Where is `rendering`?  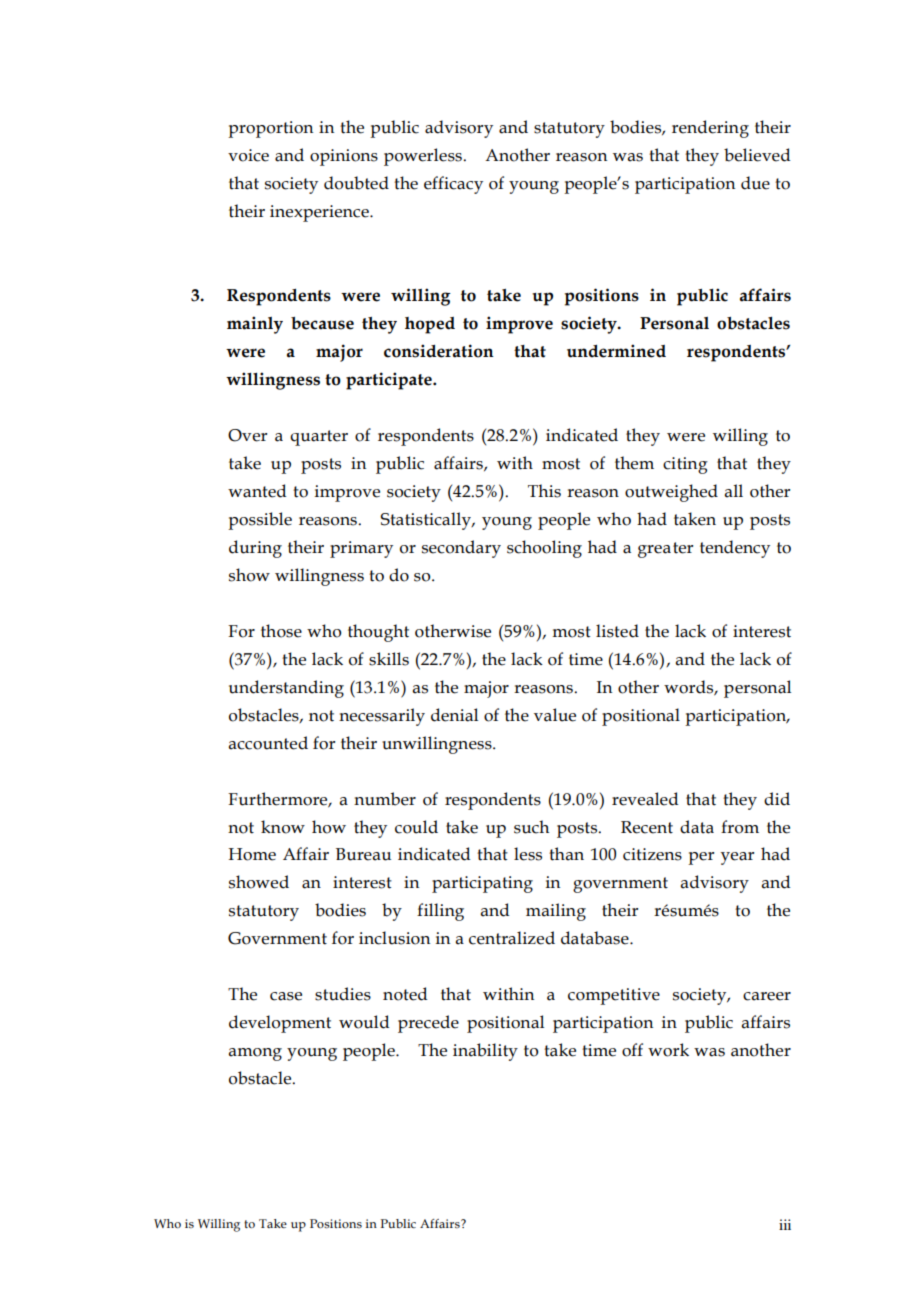 rendering is located at coordinates (710, 129).
